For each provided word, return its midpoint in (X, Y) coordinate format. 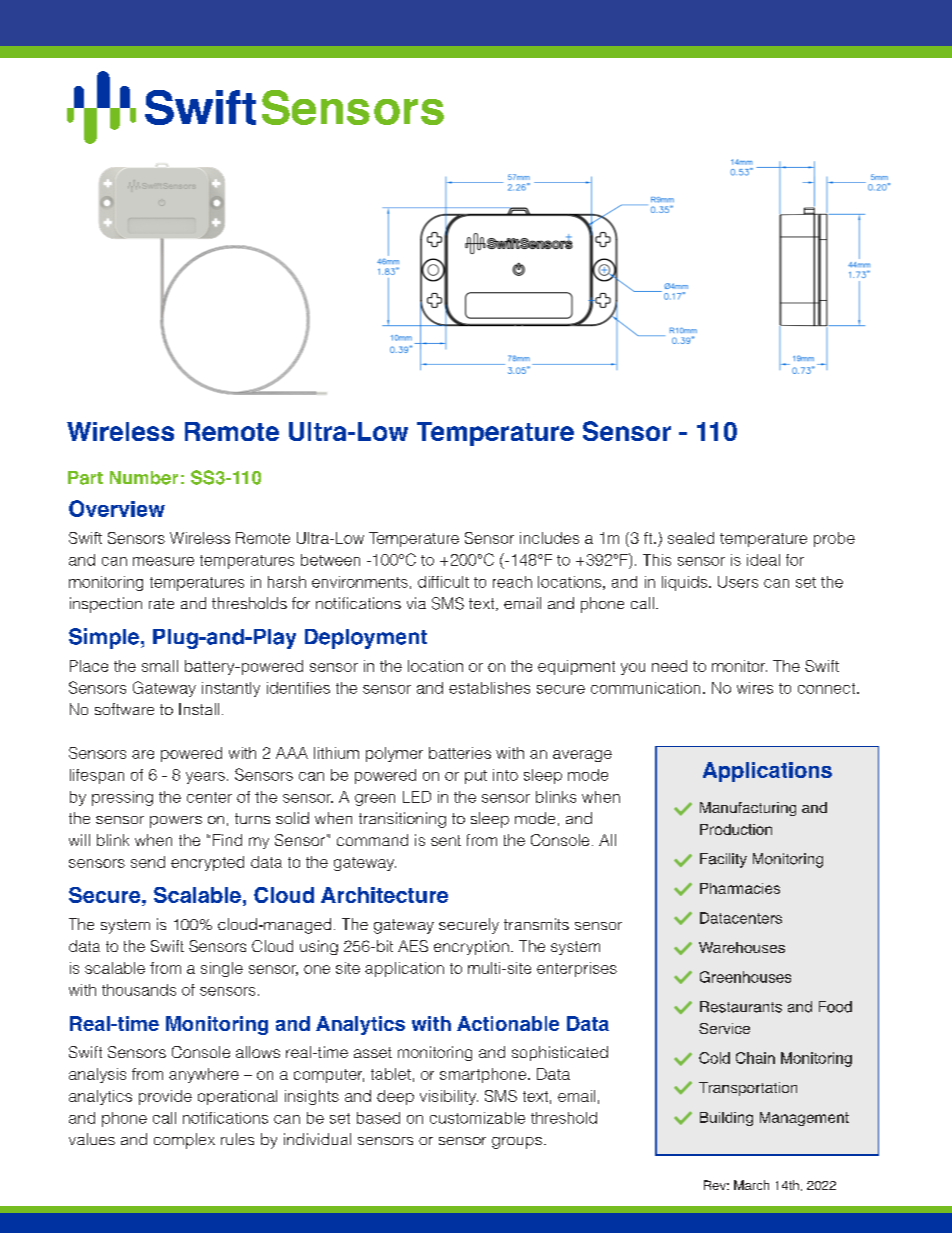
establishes (489, 688)
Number (144, 478)
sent (446, 840)
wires (755, 688)
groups (517, 1143)
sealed (691, 538)
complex (184, 1141)
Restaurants (741, 1007)
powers (176, 822)
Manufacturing (748, 809)
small (160, 666)
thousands (139, 990)
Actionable (508, 1023)
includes (549, 538)
